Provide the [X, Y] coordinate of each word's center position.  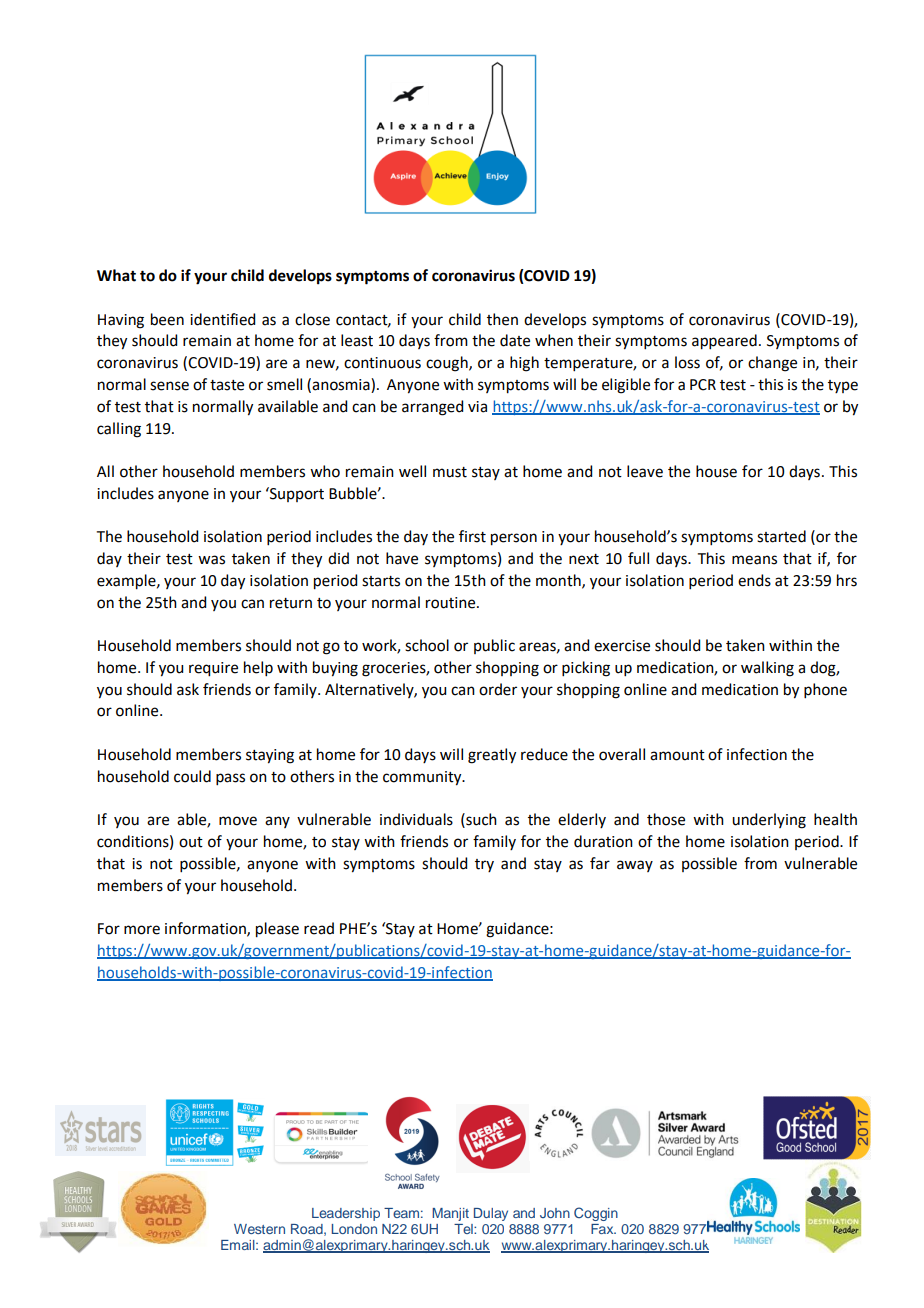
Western [259, 1229]
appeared [724, 342]
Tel [464, 1229]
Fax [603, 1229]
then [502, 319]
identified [222, 319]
